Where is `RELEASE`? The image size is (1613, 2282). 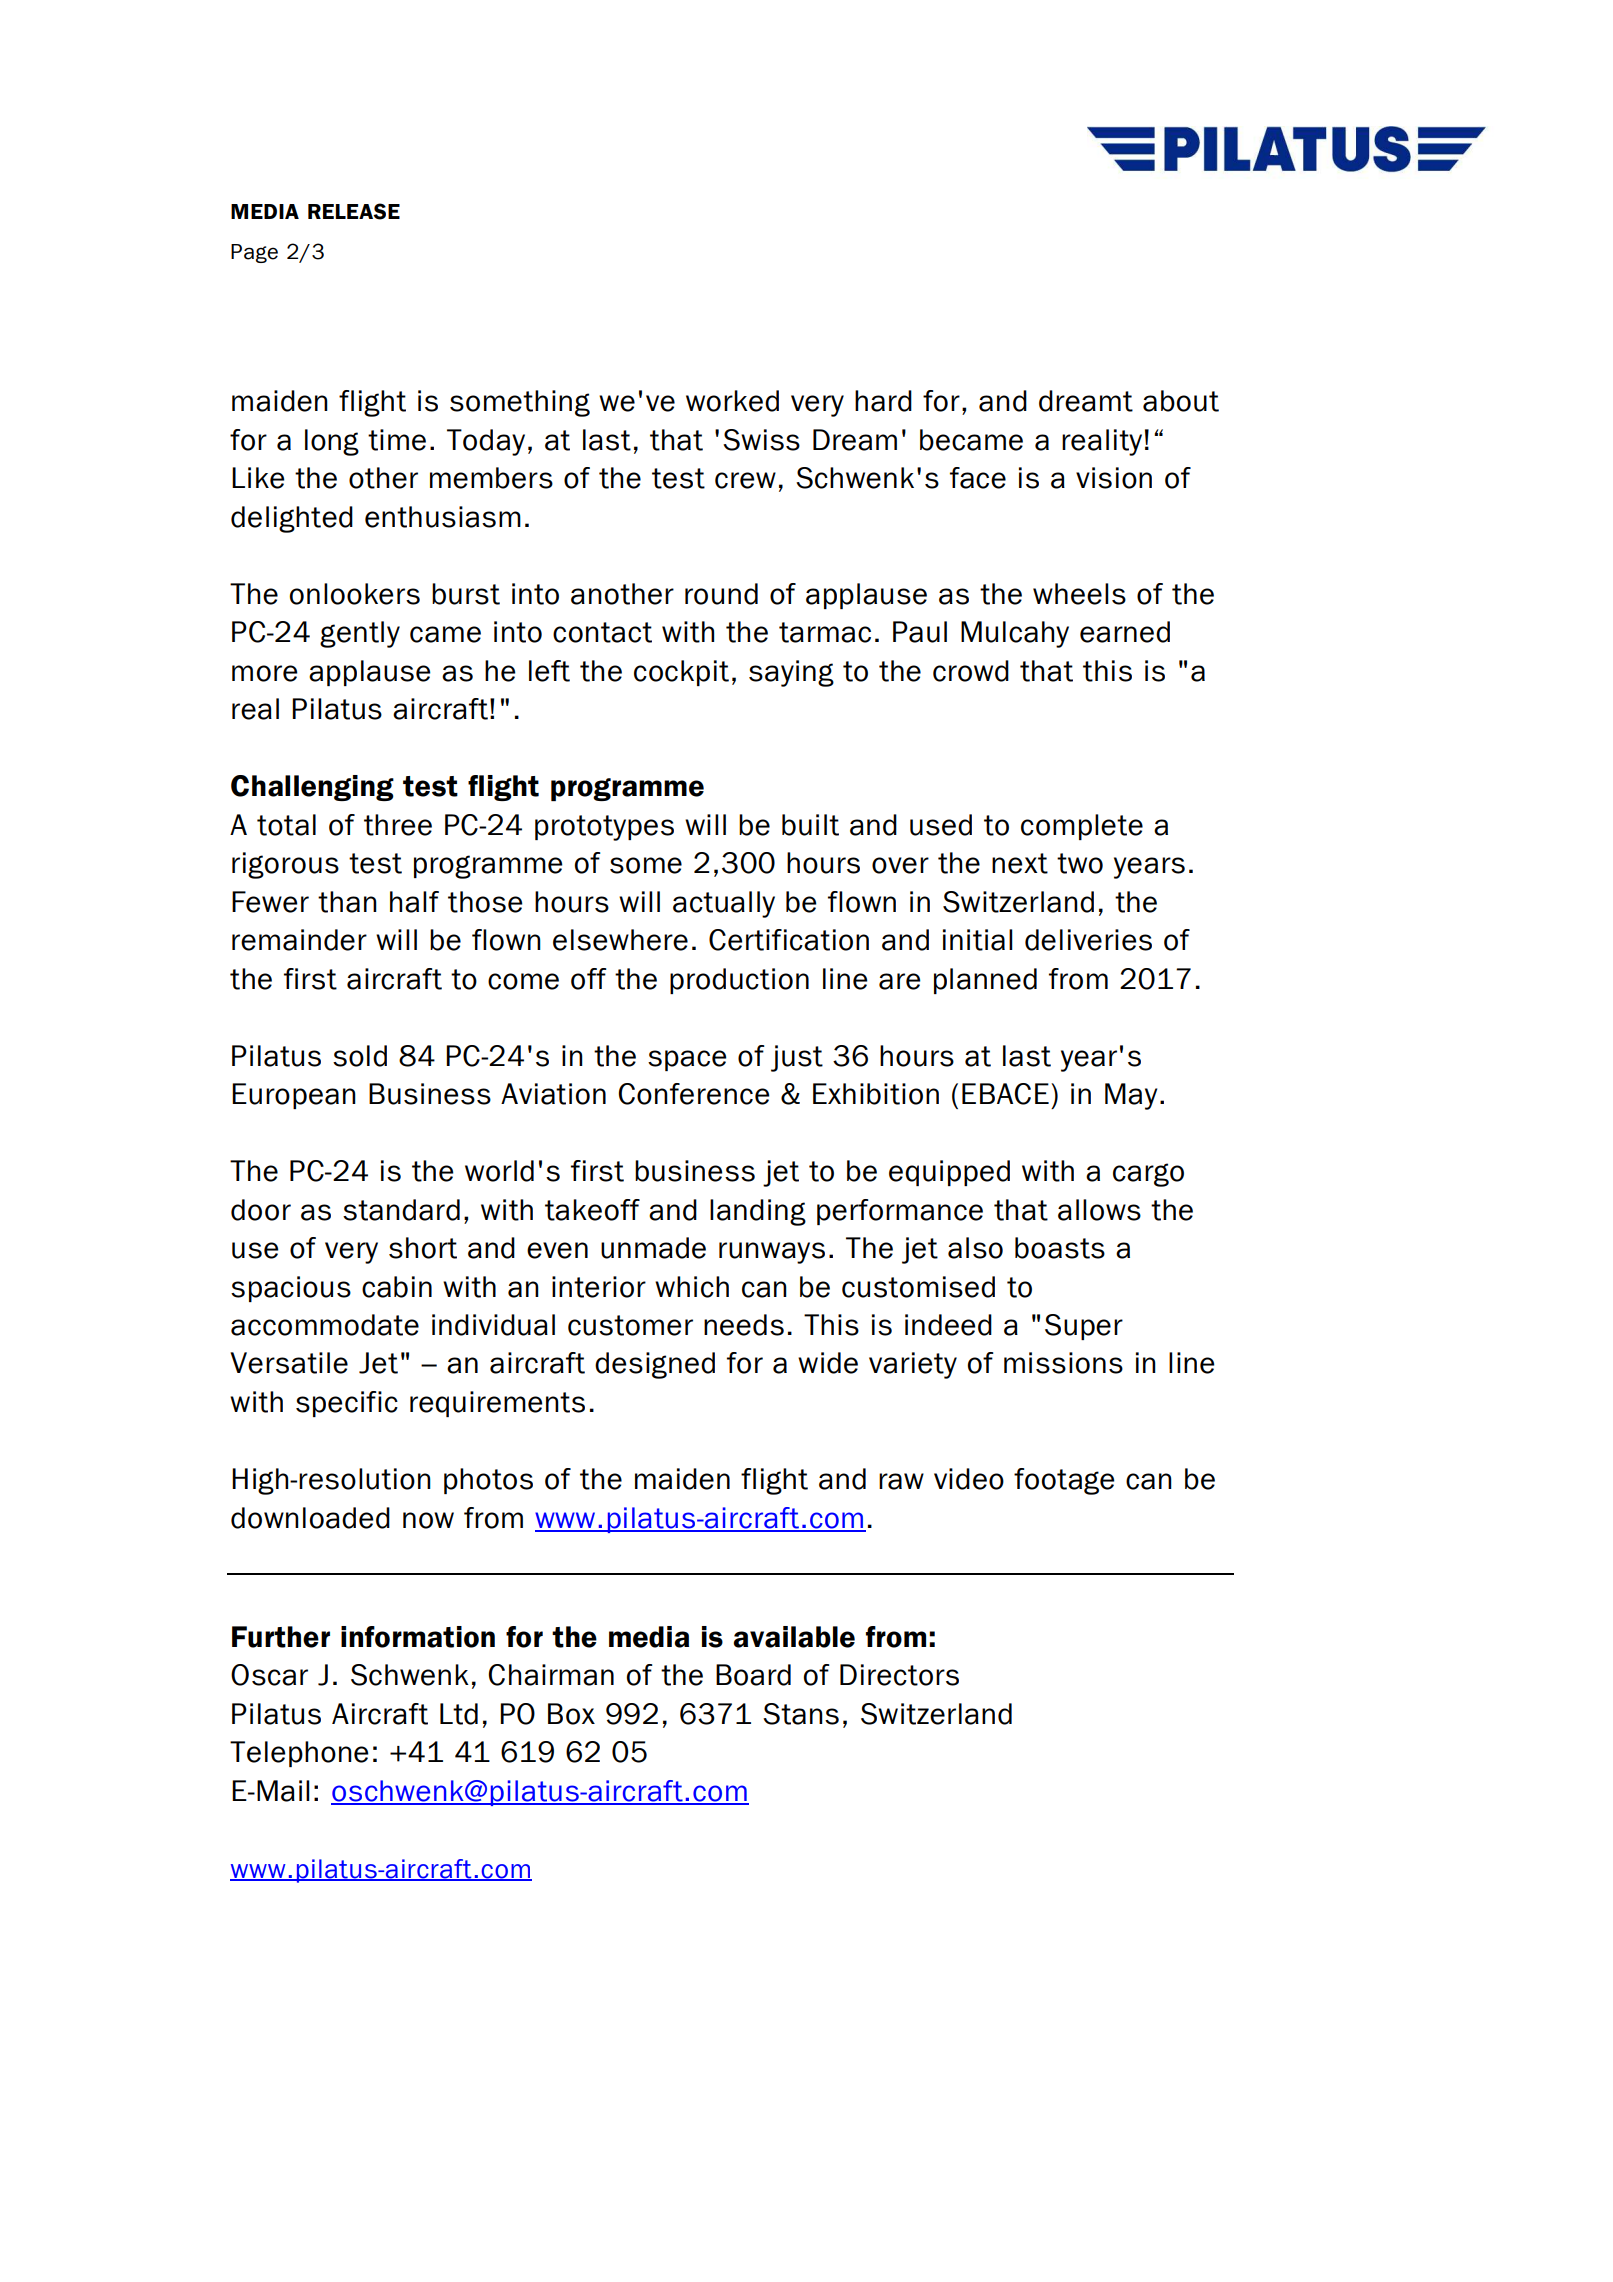 RELEASE is located at coordinates (354, 211).
